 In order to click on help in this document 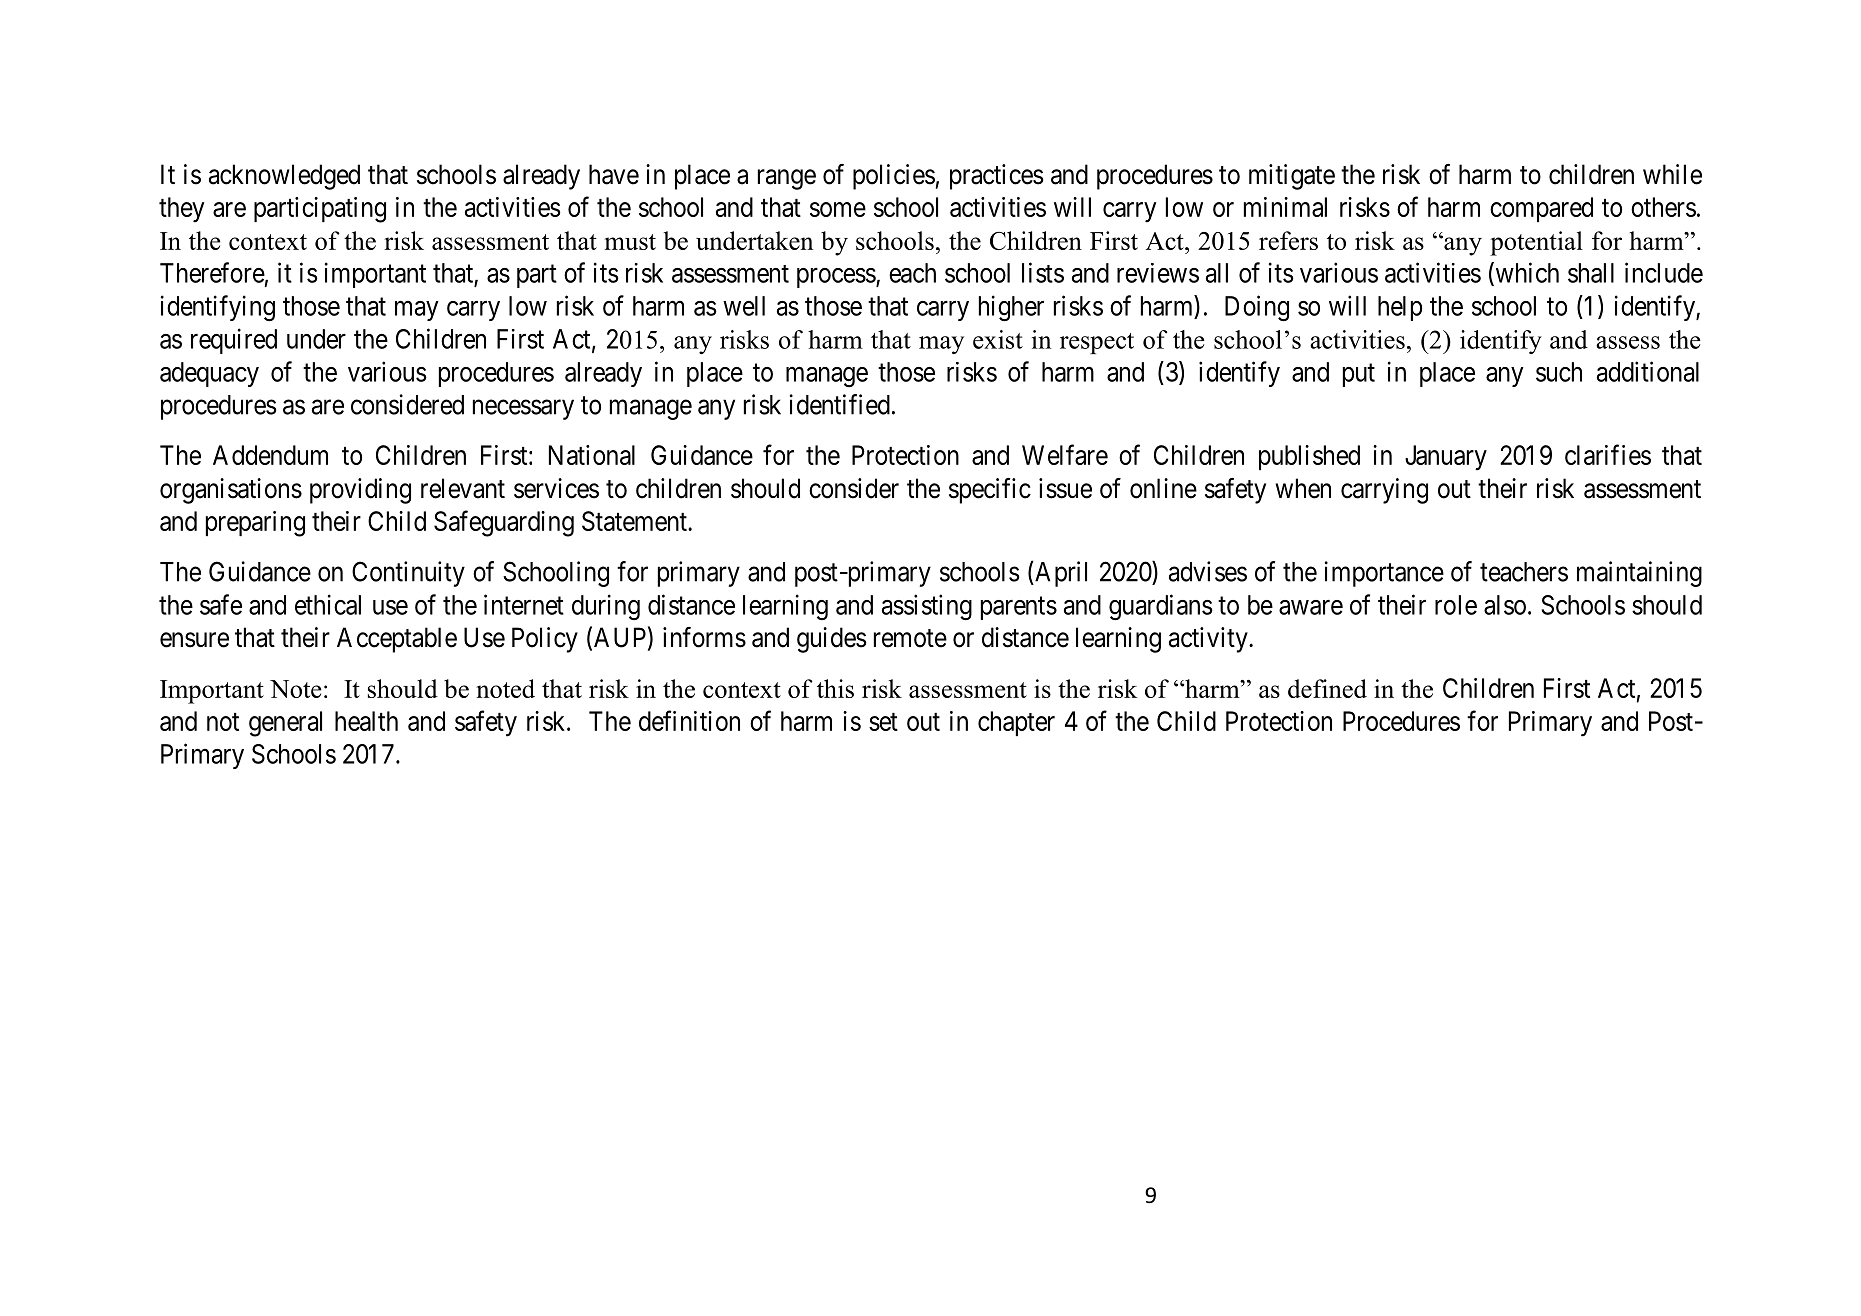, I will do `click(1400, 308)`.
